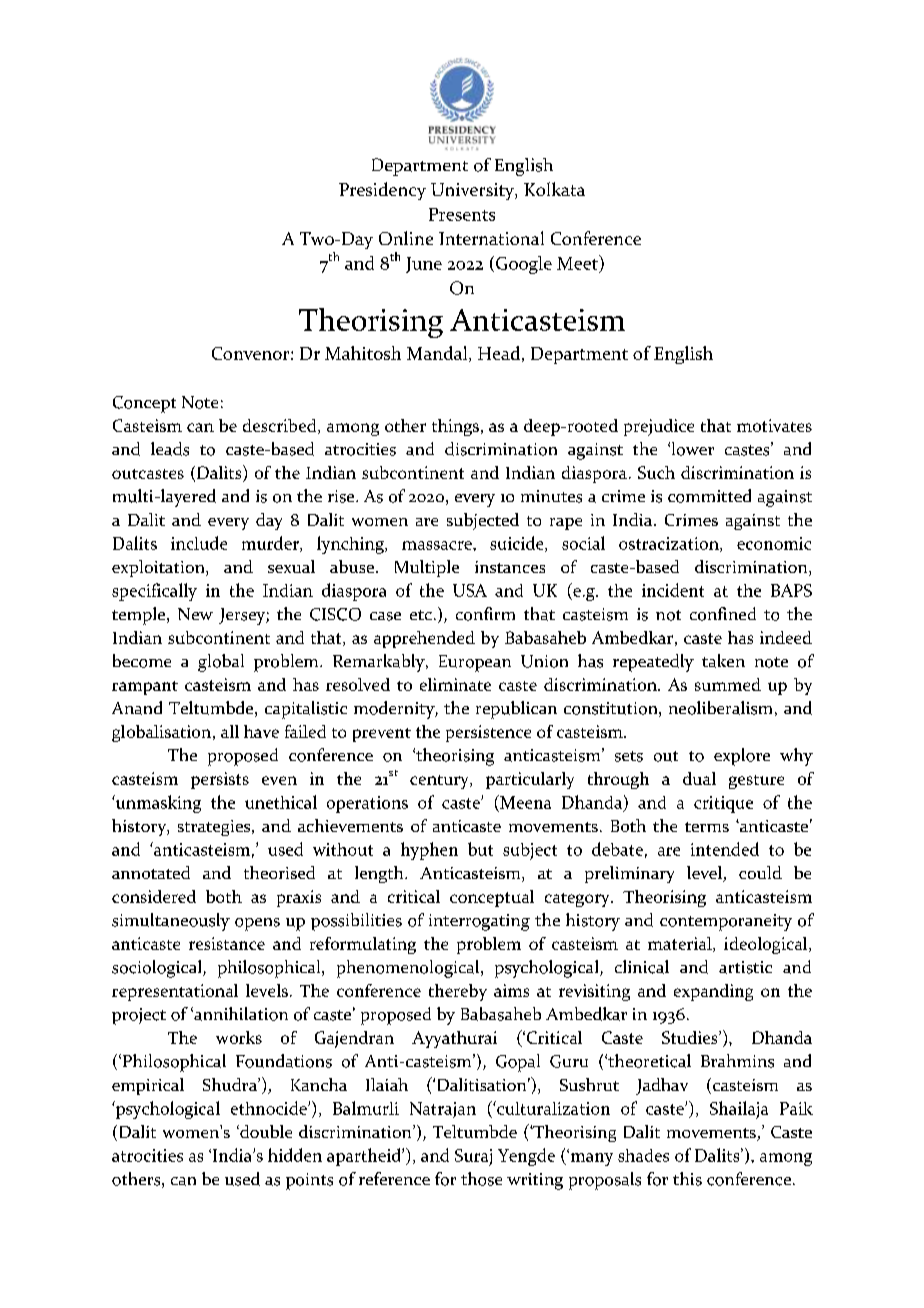 Image resolution: width=924 pixels, height=1308 pixels. I want to click on intended, so click(725, 849).
